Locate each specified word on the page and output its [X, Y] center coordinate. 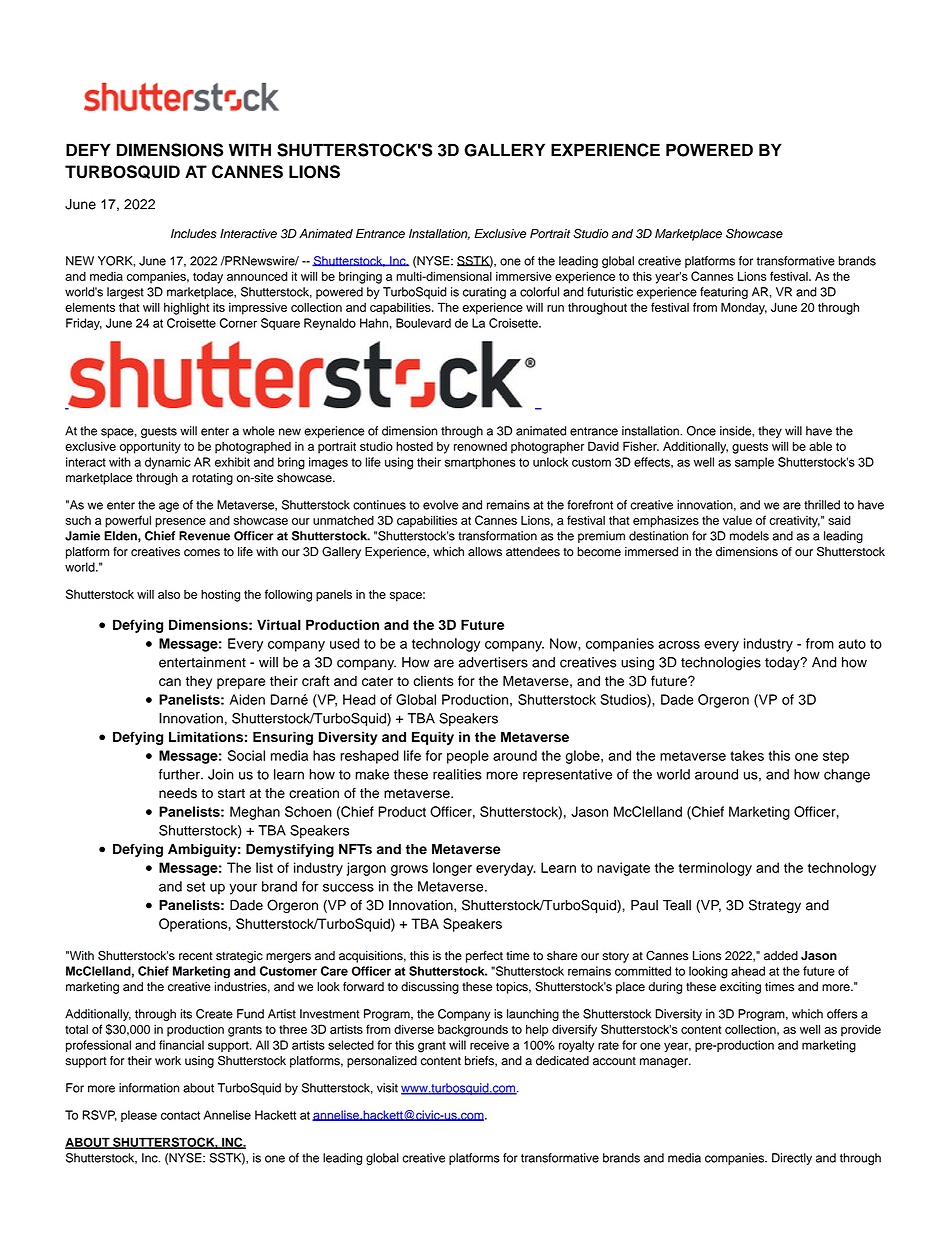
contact [180, 1115]
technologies [721, 664]
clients [433, 680]
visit [387, 1088]
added [781, 956]
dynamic [168, 463]
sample [754, 463]
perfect [484, 957]
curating [484, 293]
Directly [792, 1159]
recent [196, 956]
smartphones [480, 463]
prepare [241, 683]
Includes [194, 234]
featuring [724, 293]
